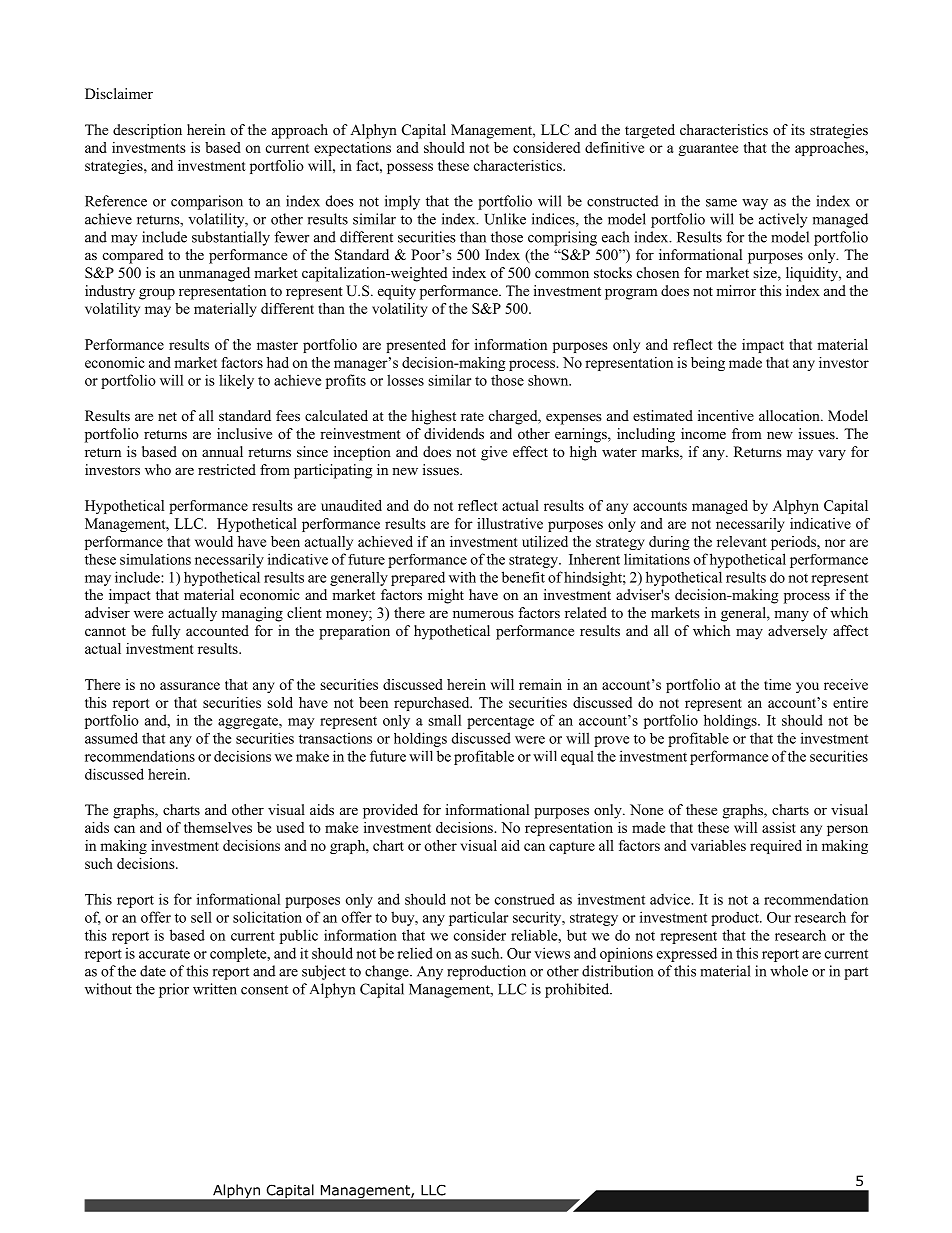  What do you see at coordinates (510, 523) in the image?
I see `illustrative` at bounding box center [510, 523].
